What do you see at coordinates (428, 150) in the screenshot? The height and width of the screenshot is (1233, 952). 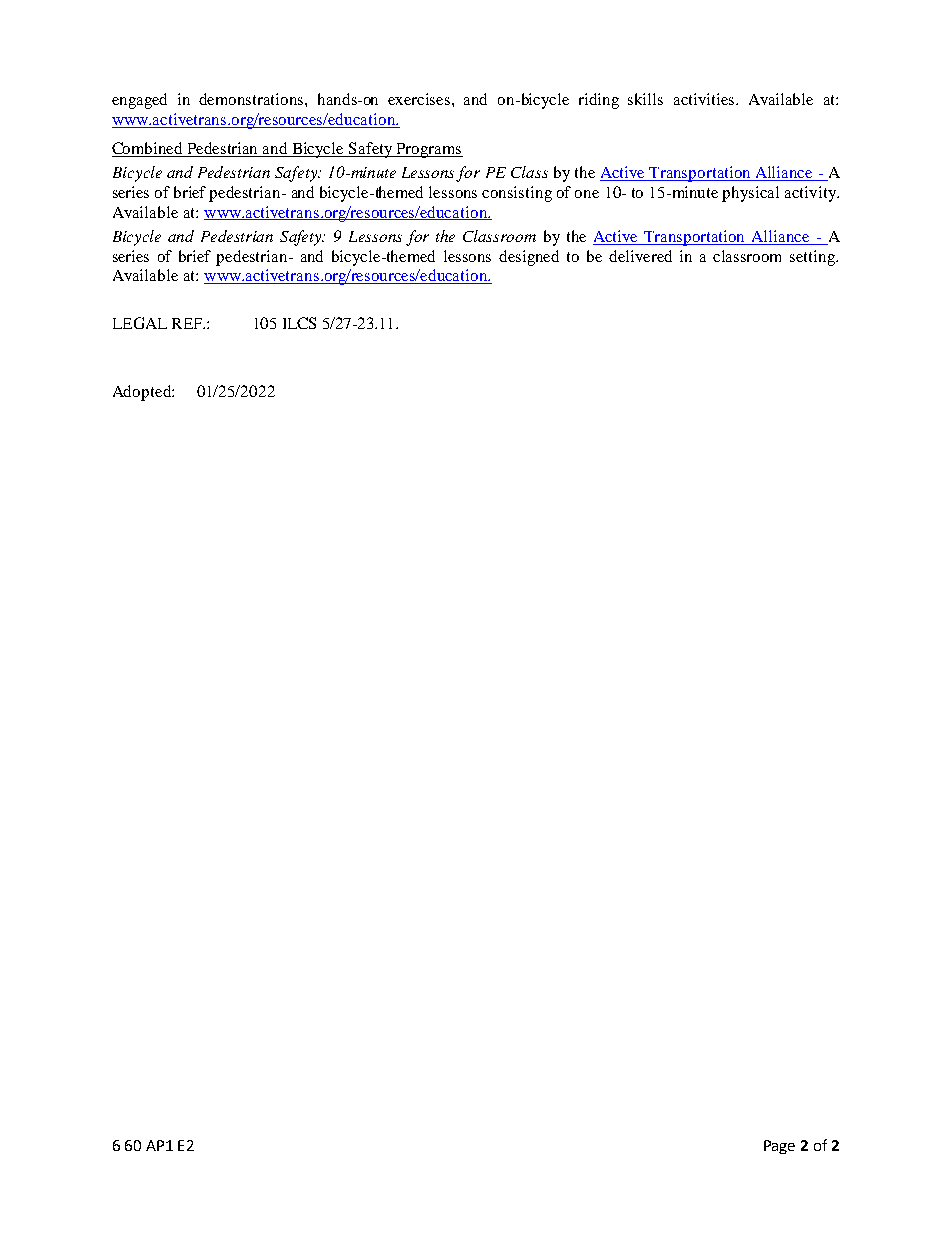 I see `Programs` at bounding box center [428, 150].
